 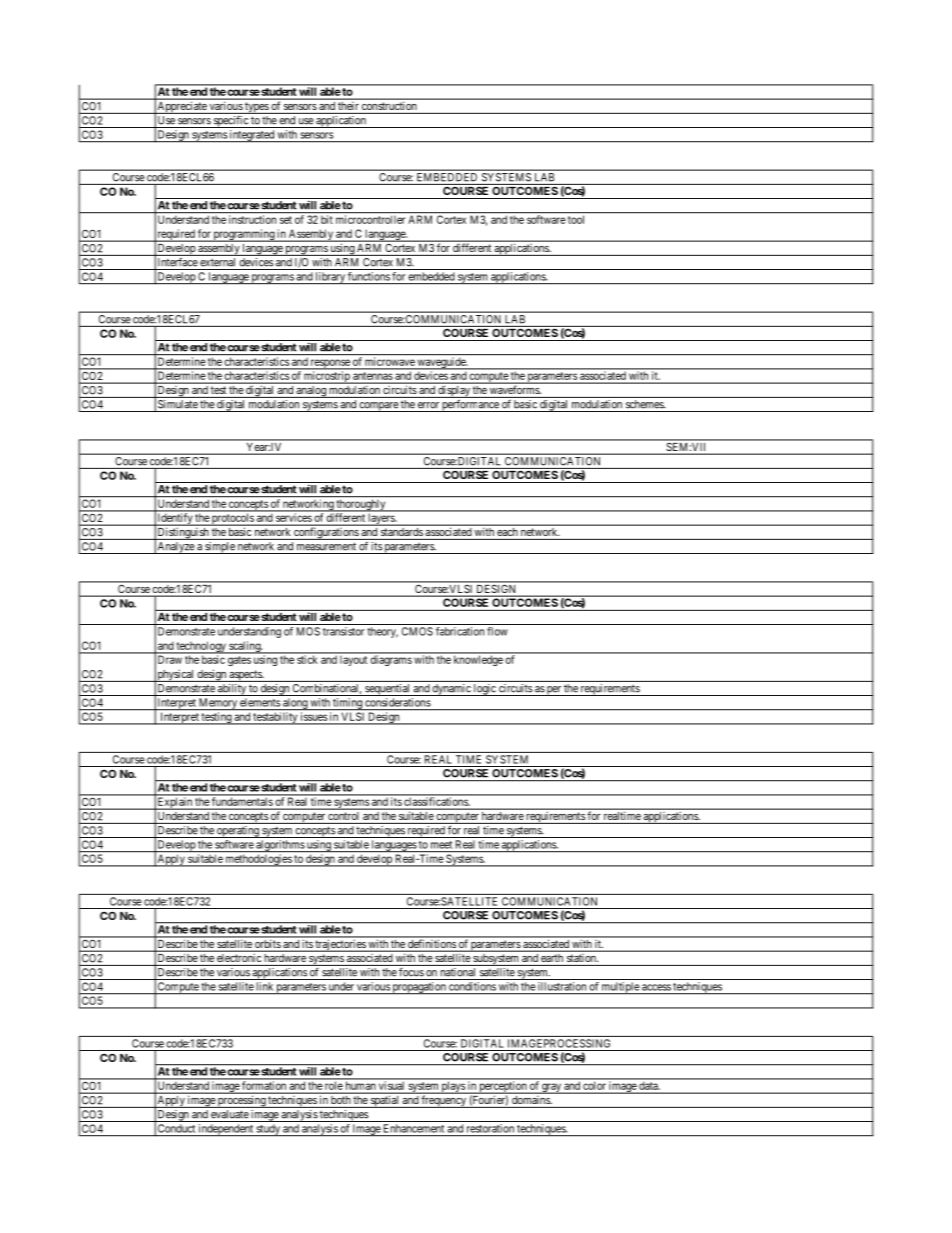 I want to click on simple, so click(x=220, y=548).
